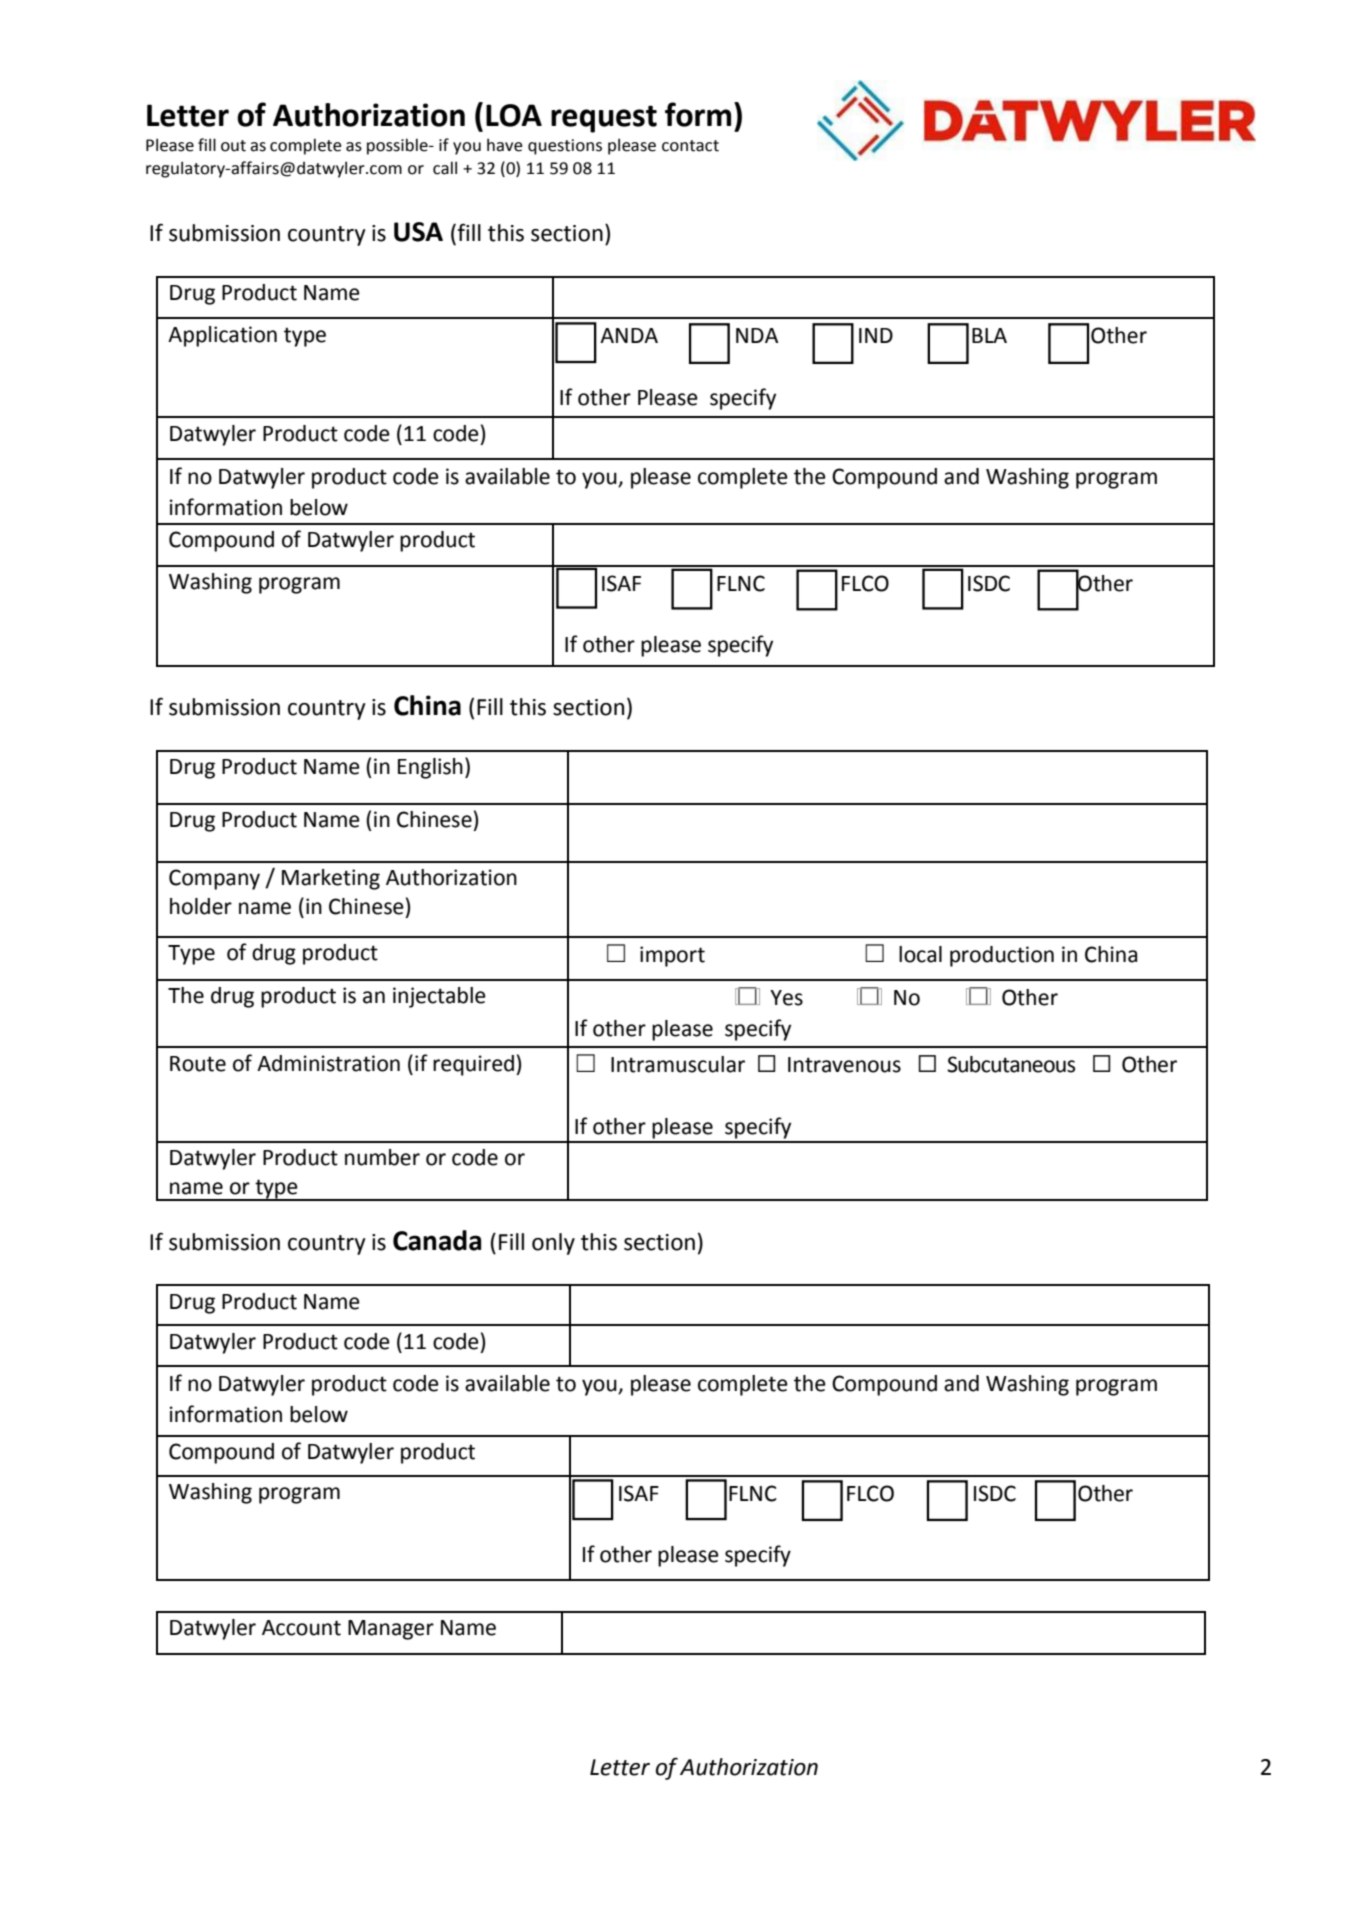 This screenshot has width=1351, height=1911. Describe the element at coordinates (430, 768) in the screenshot. I see `English` at that location.
